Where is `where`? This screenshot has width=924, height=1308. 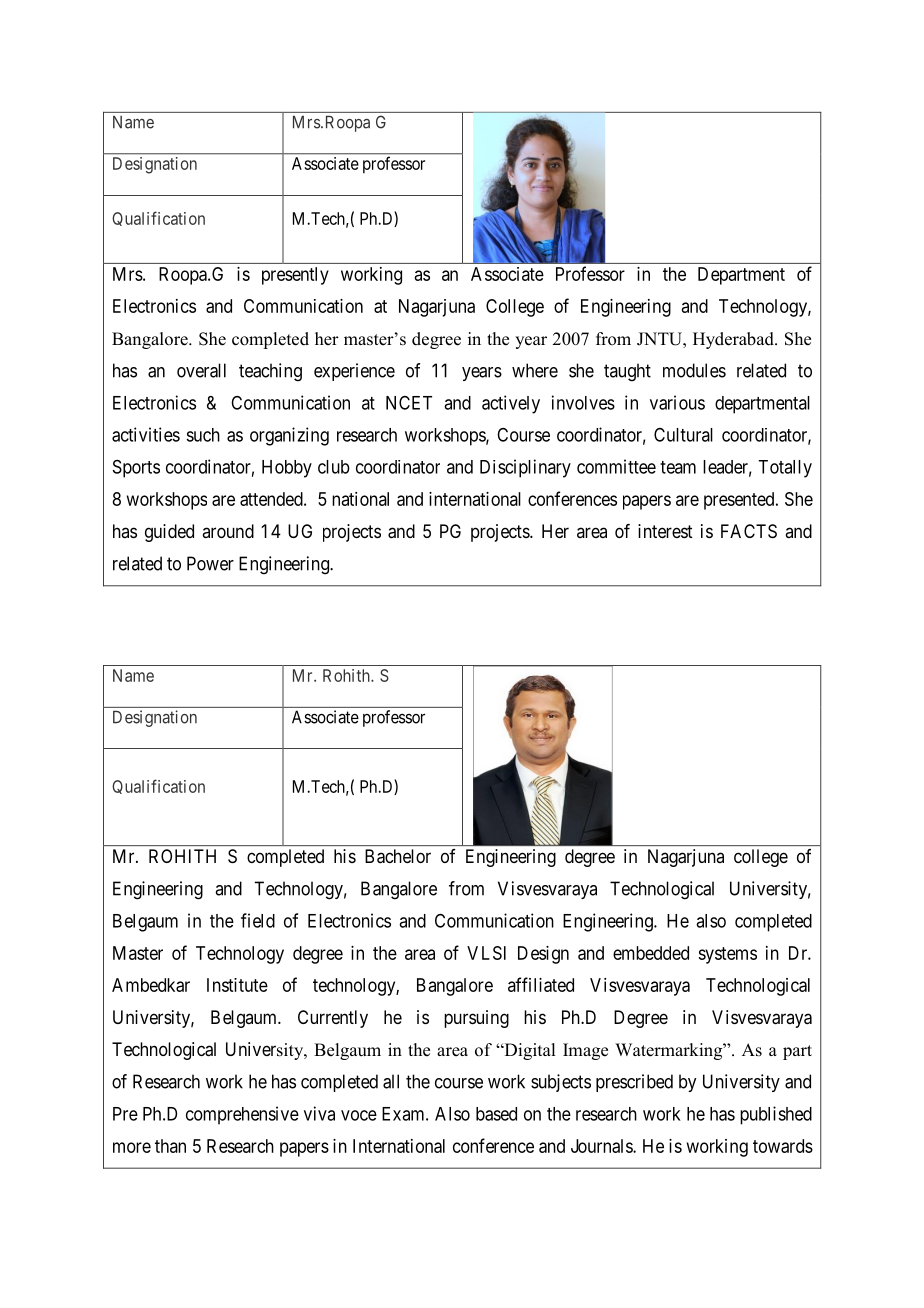
where is located at coordinates (535, 370).
